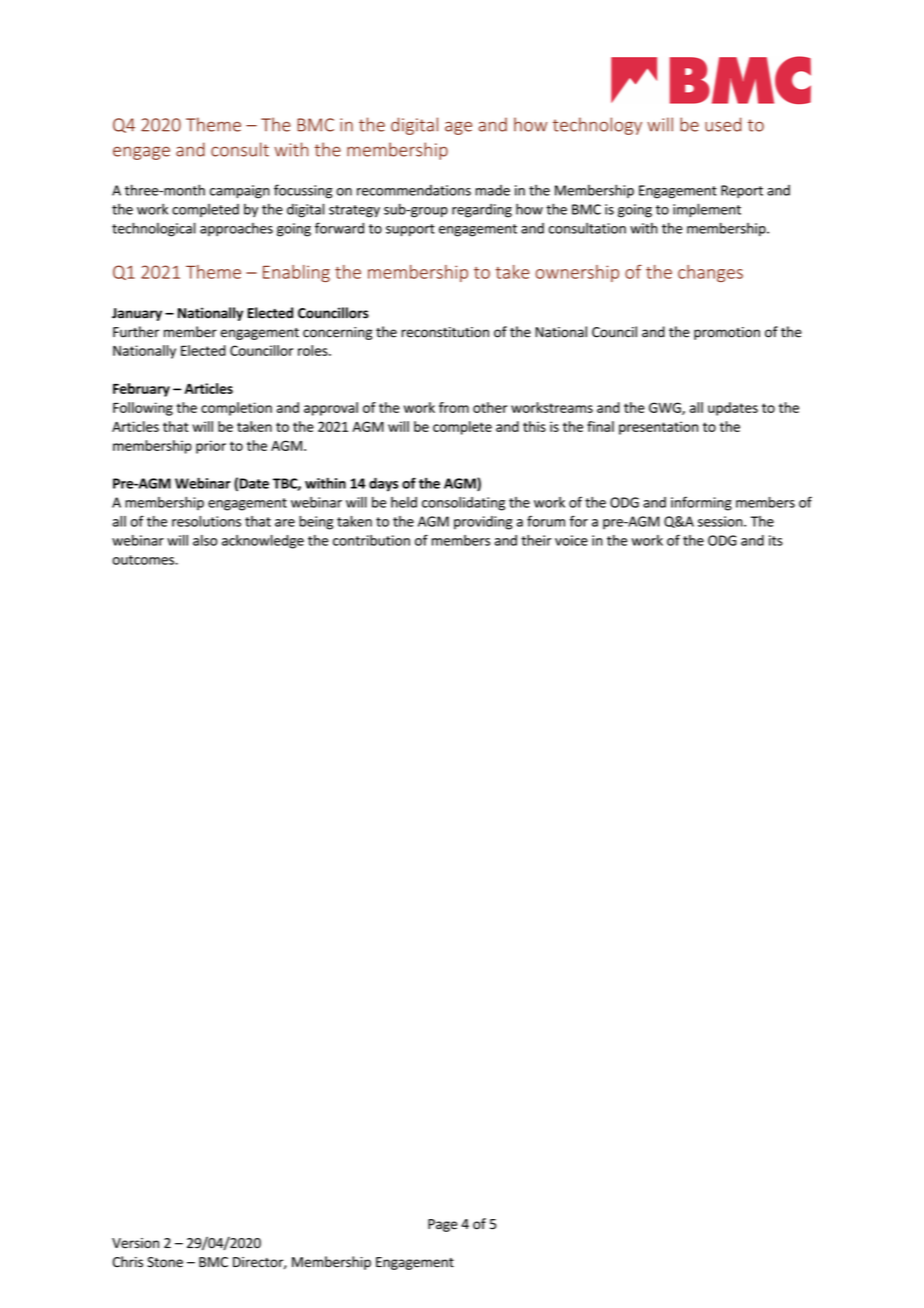  I want to click on from, so click(454, 407).
